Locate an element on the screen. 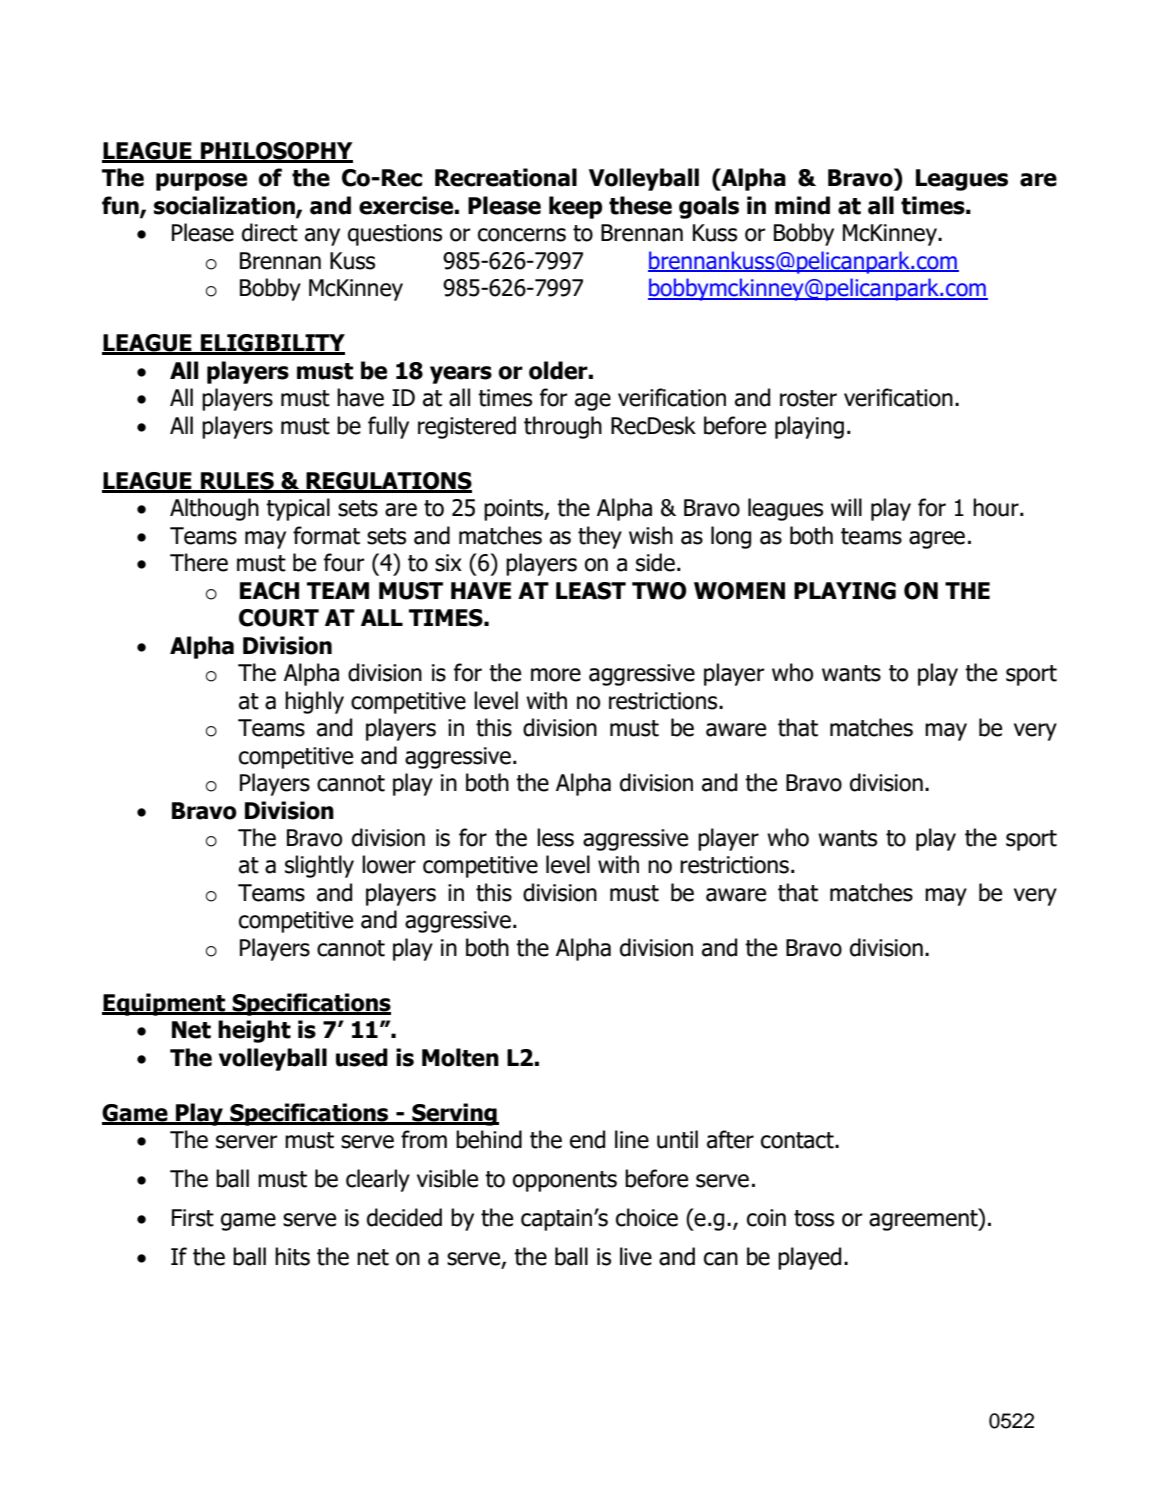 Image resolution: width=1159 pixels, height=1500 pixels. mind is located at coordinates (802, 205).
